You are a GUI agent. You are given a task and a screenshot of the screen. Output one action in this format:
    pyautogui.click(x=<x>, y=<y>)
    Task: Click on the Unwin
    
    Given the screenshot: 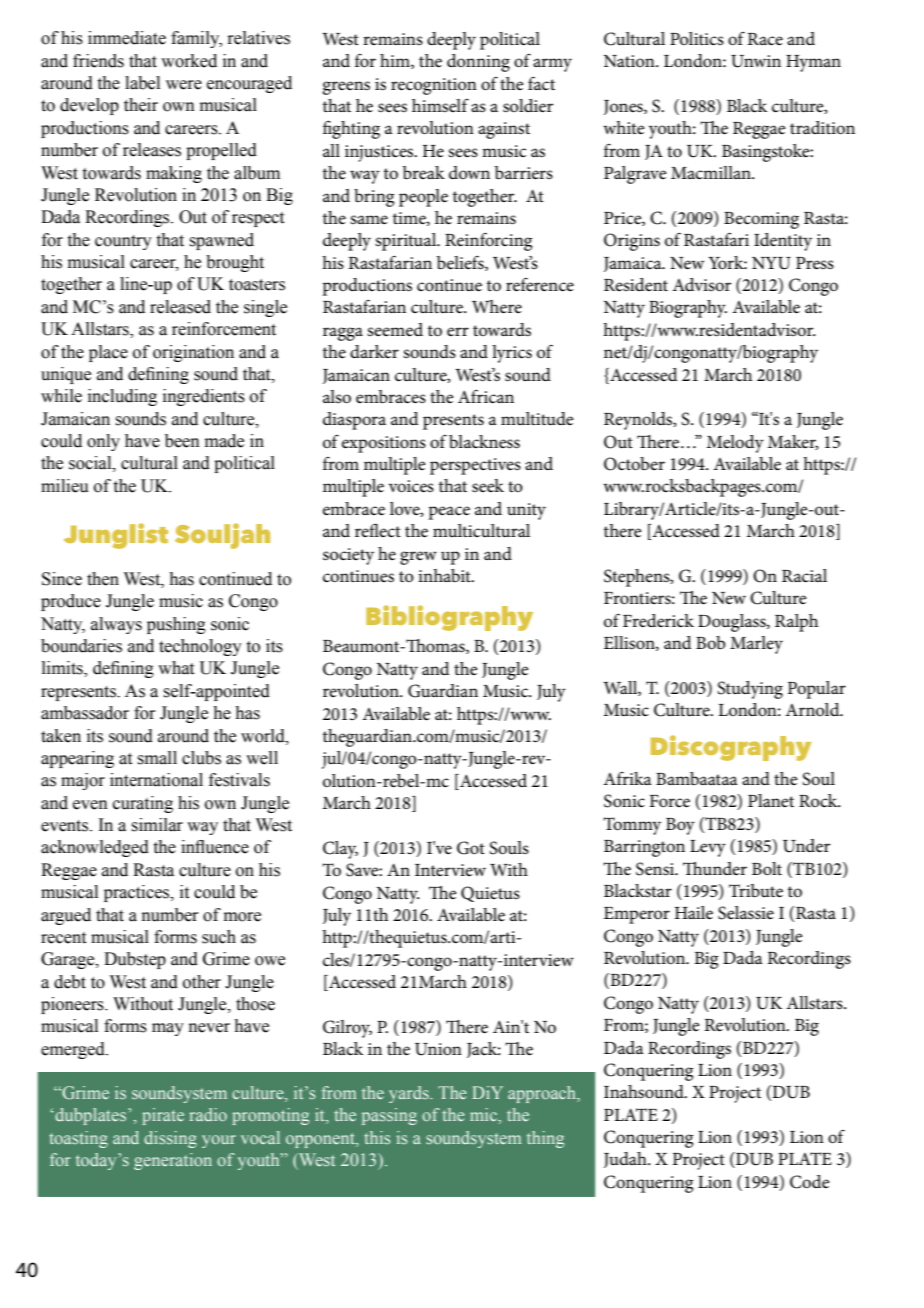 What is the action you would take?
    pyautogui.click(x=756, y=61)
